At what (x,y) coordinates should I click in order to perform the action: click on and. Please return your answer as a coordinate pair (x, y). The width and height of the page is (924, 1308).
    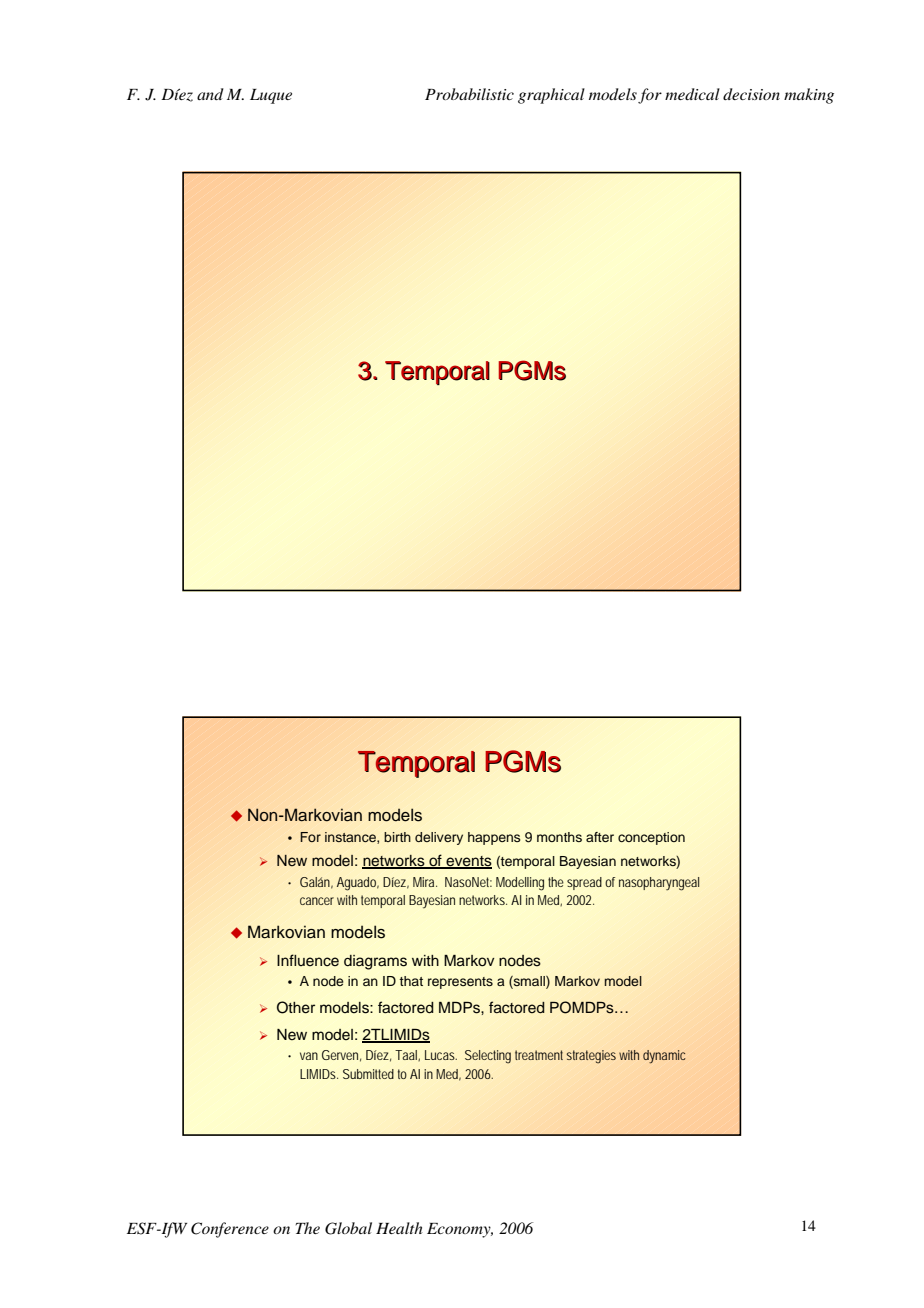
    Looking at the image, I should click on (210, 94).
